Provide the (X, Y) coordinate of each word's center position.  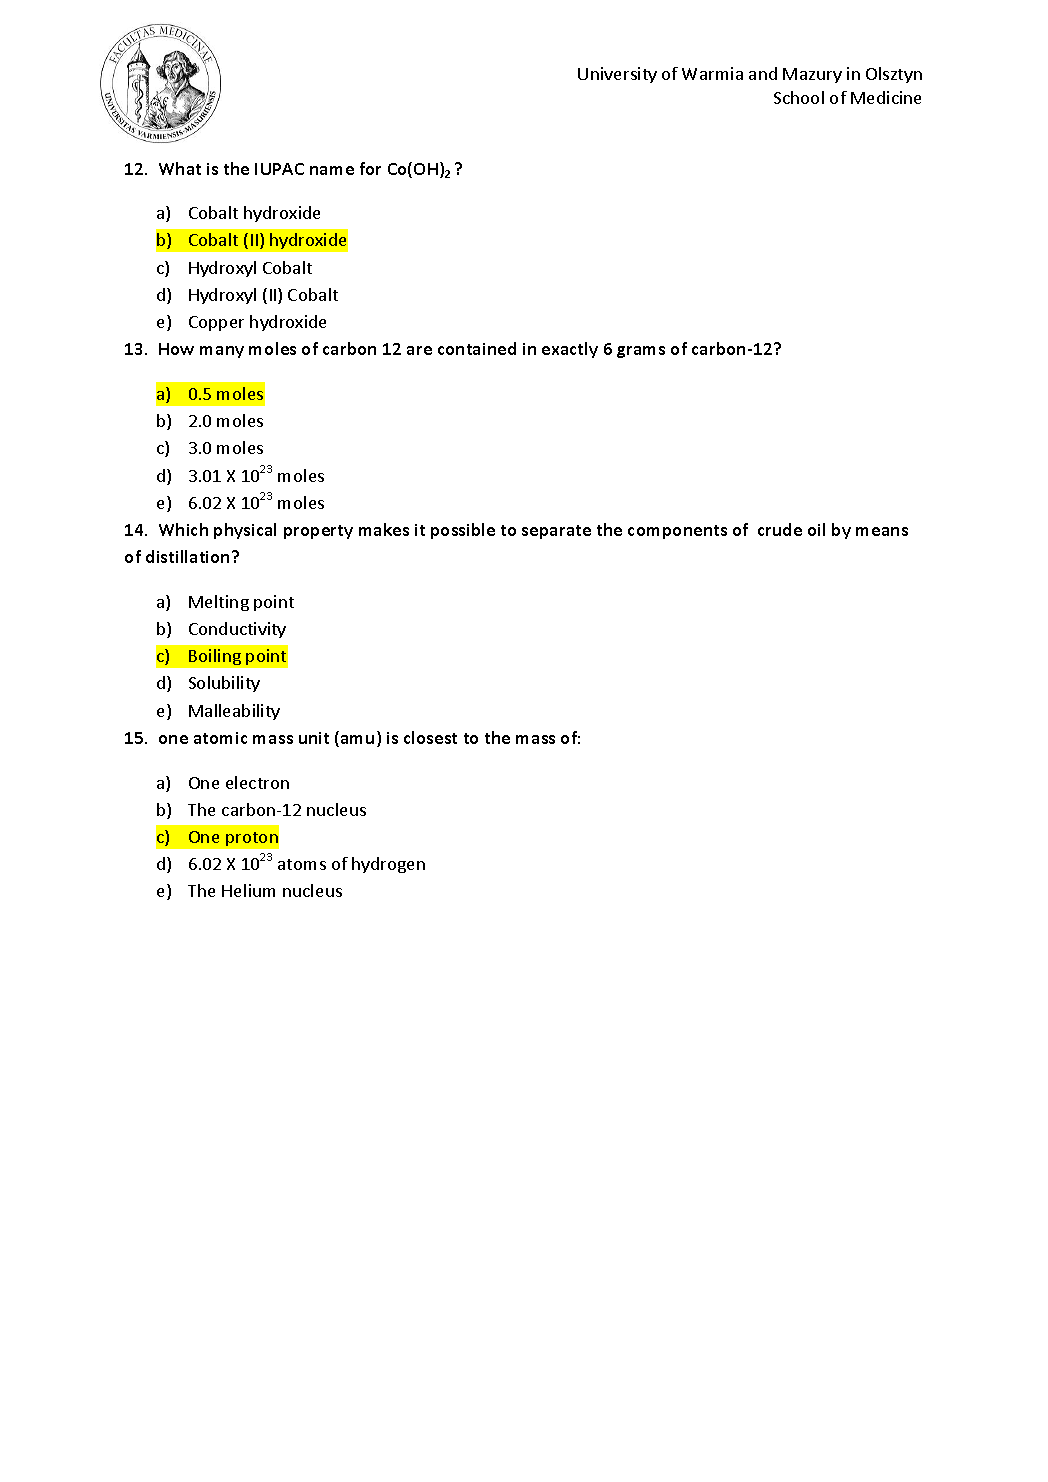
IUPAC (279, 169)
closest (430, 737)
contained (477, 348)
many (222, 352)
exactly (570, 350)
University (617, 75)
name (332, 170)
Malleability (234, 712)
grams (641, 352)
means (882, 531)
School (799, 97)
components (677, 532)
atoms (302, 864)
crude (780, 529)
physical (245, 531)
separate (556, 532)
